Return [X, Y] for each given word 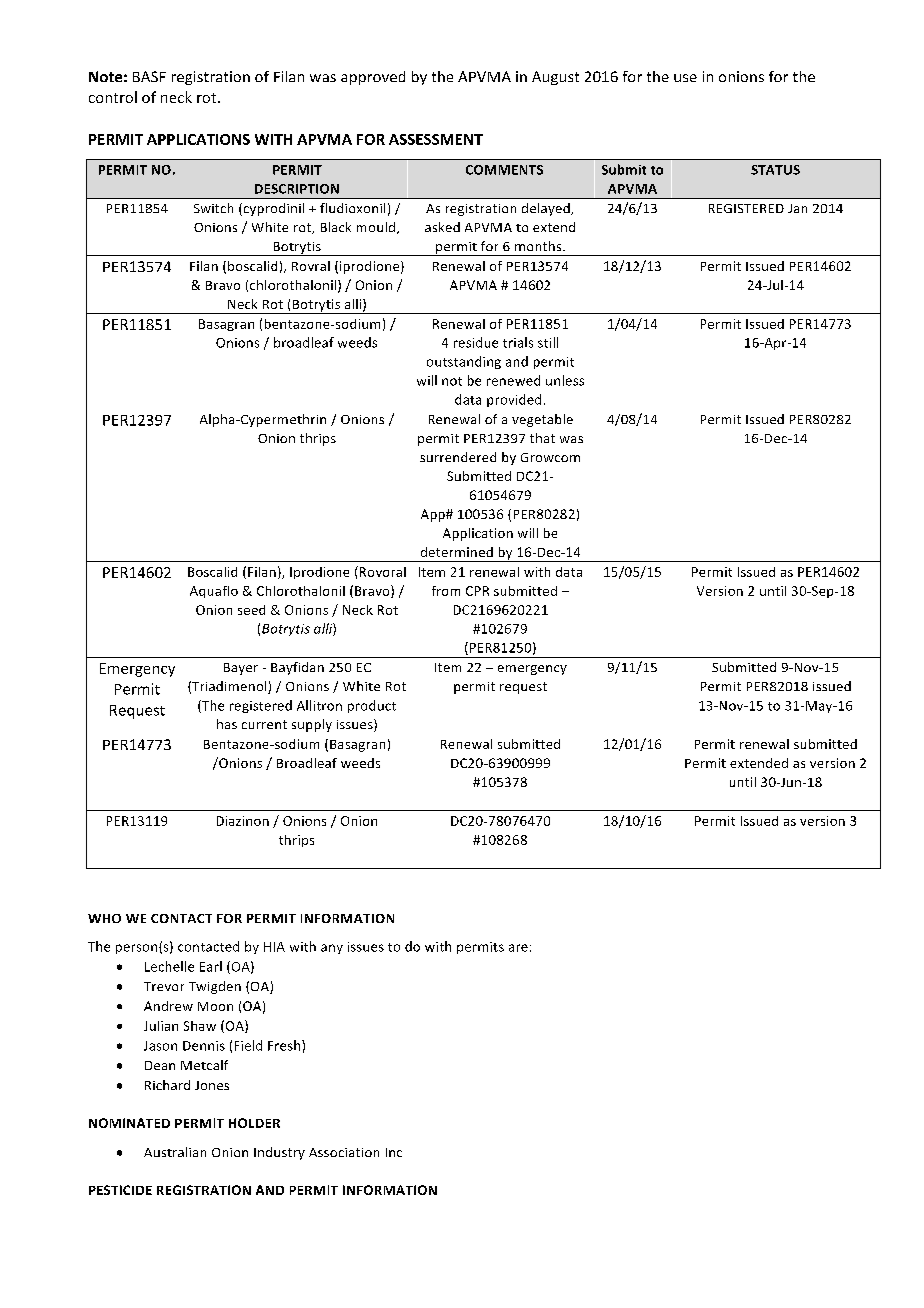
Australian [175, 1152]
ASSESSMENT [436, 139]
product [372, 706]
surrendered [458, 457]
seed [251, 610]
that [542, 438]
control [113, 97]
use [685, 78]
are [518, 948]
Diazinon [243, 821]
